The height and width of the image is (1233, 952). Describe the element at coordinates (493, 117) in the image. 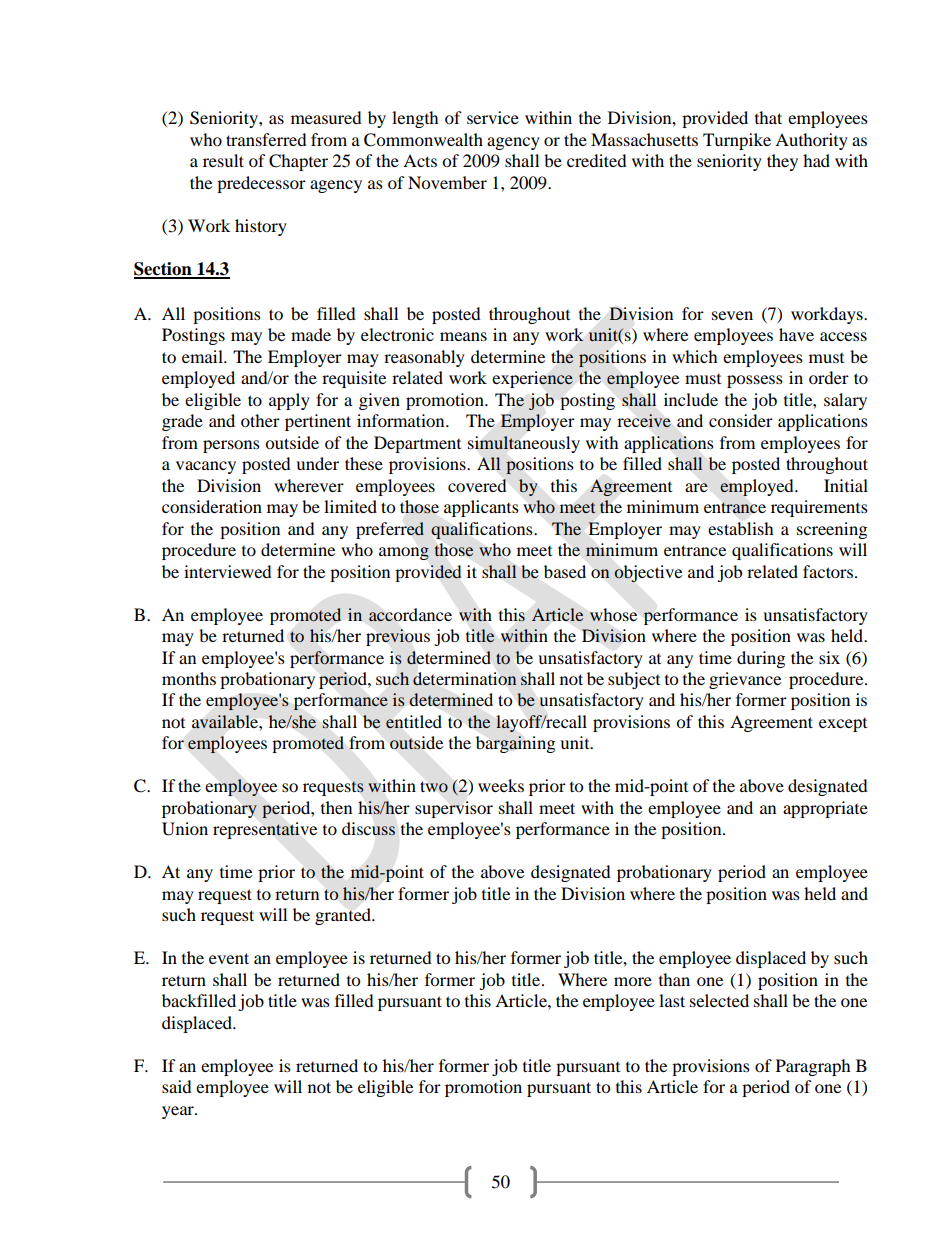

I see `service` at that location.
